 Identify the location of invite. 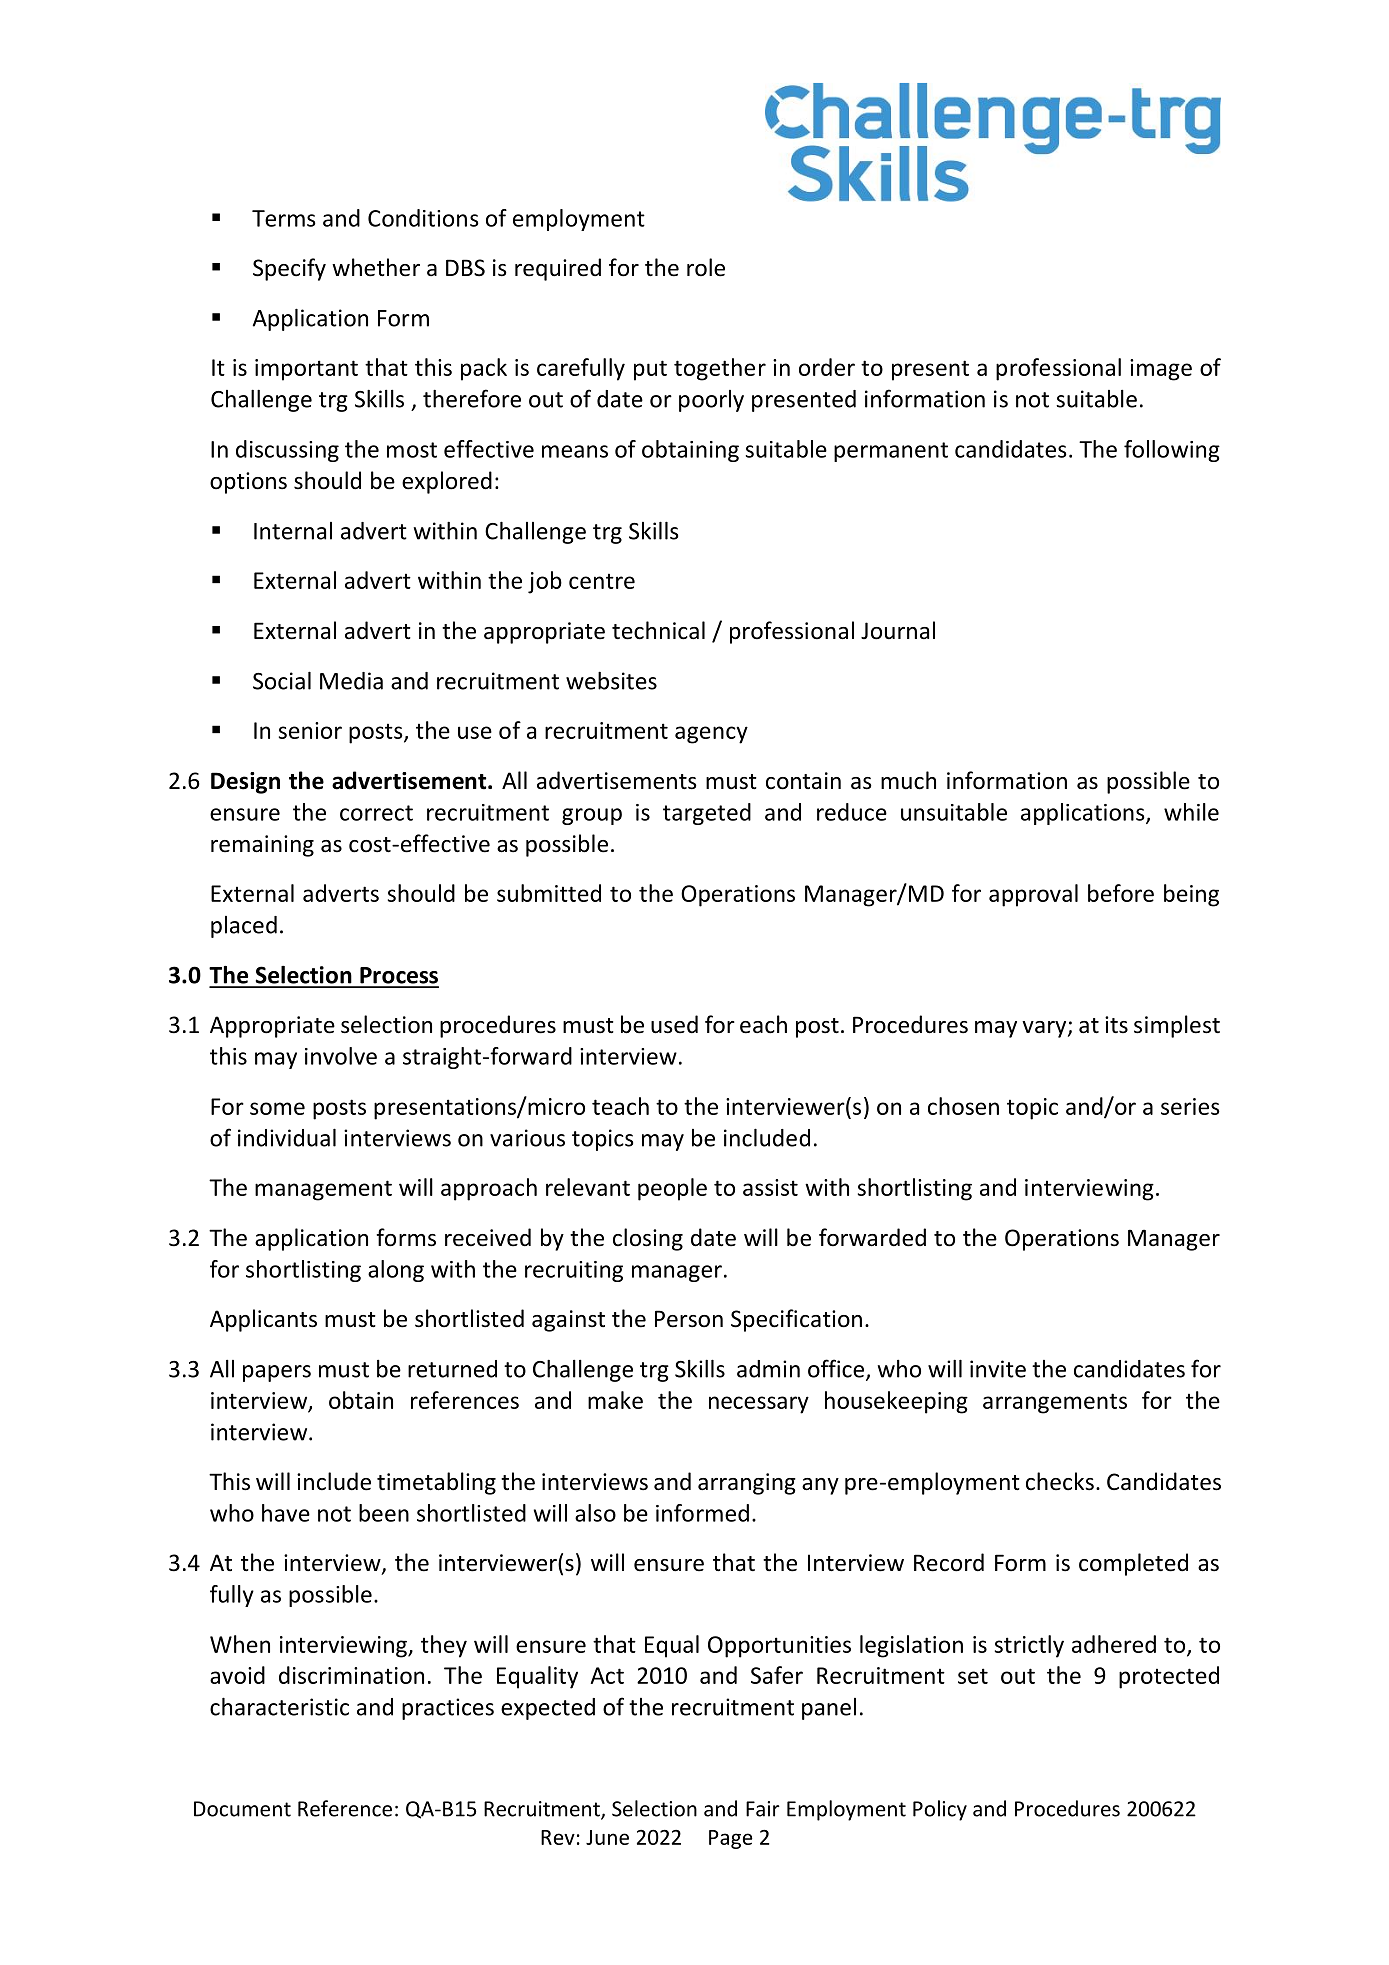
(998, 1369).
